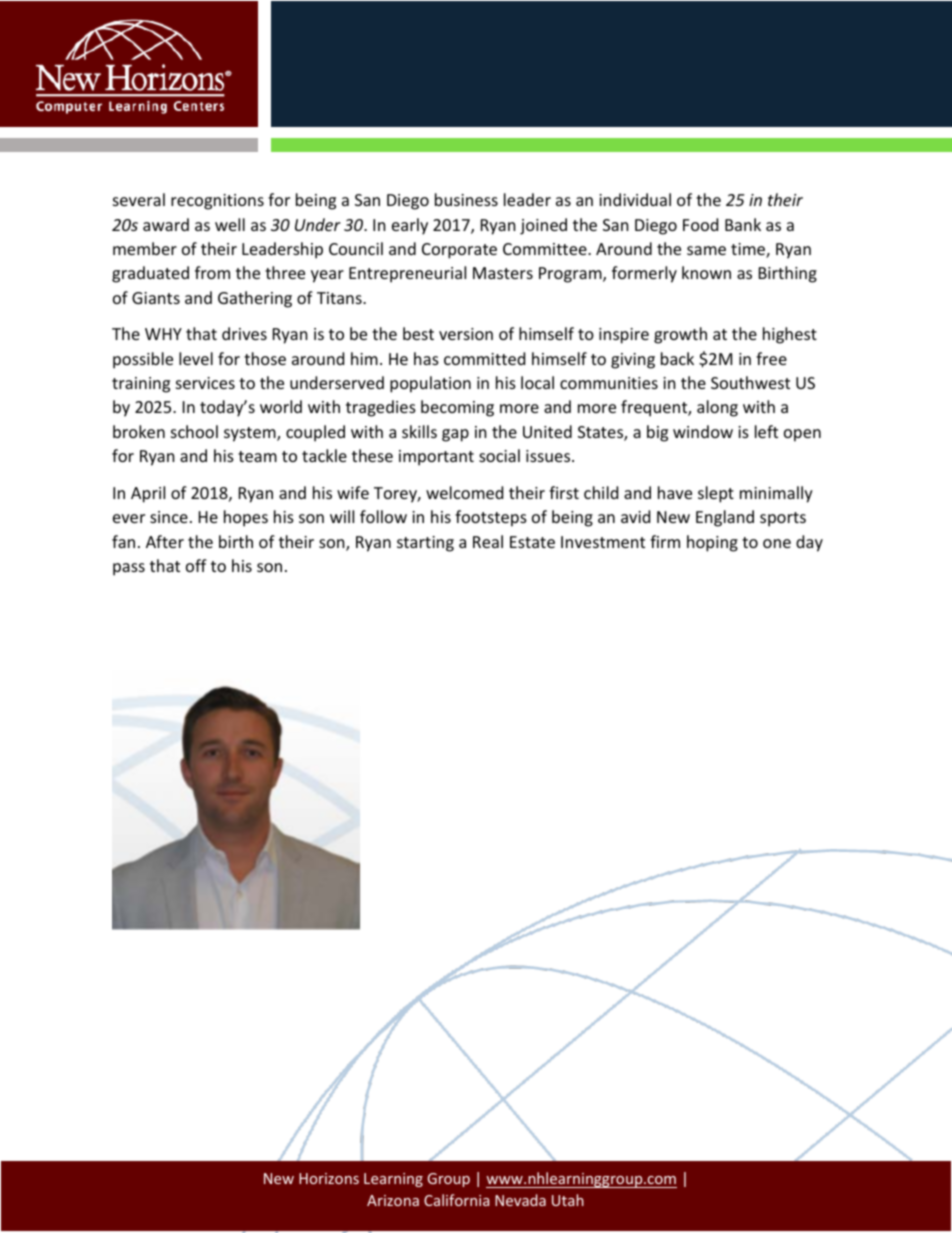 The width and height of the screenshot is (952, 1233). I want to click on Corporate, so click(459, 251).
